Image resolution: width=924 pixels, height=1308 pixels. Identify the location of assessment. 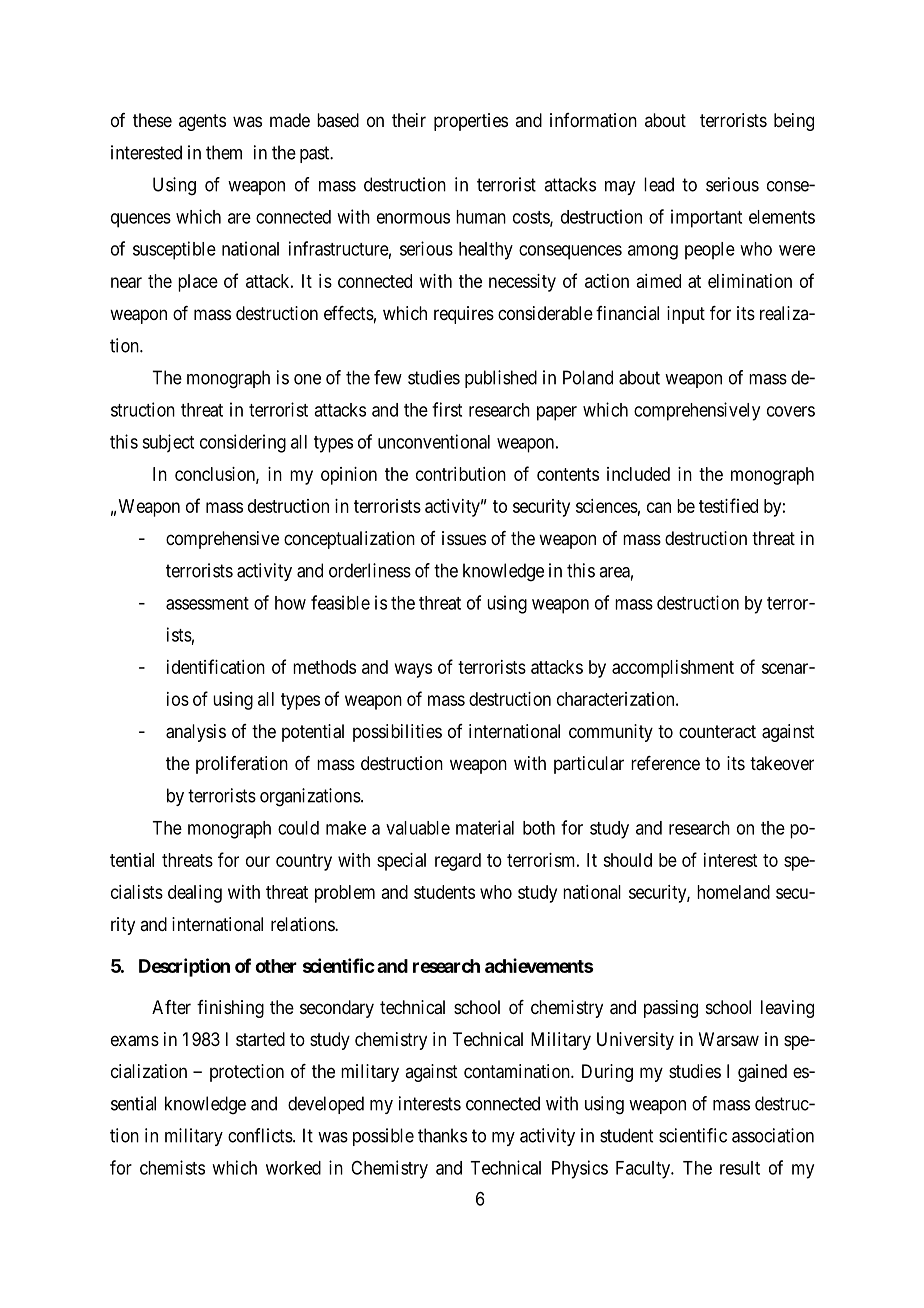
(207, 603).
